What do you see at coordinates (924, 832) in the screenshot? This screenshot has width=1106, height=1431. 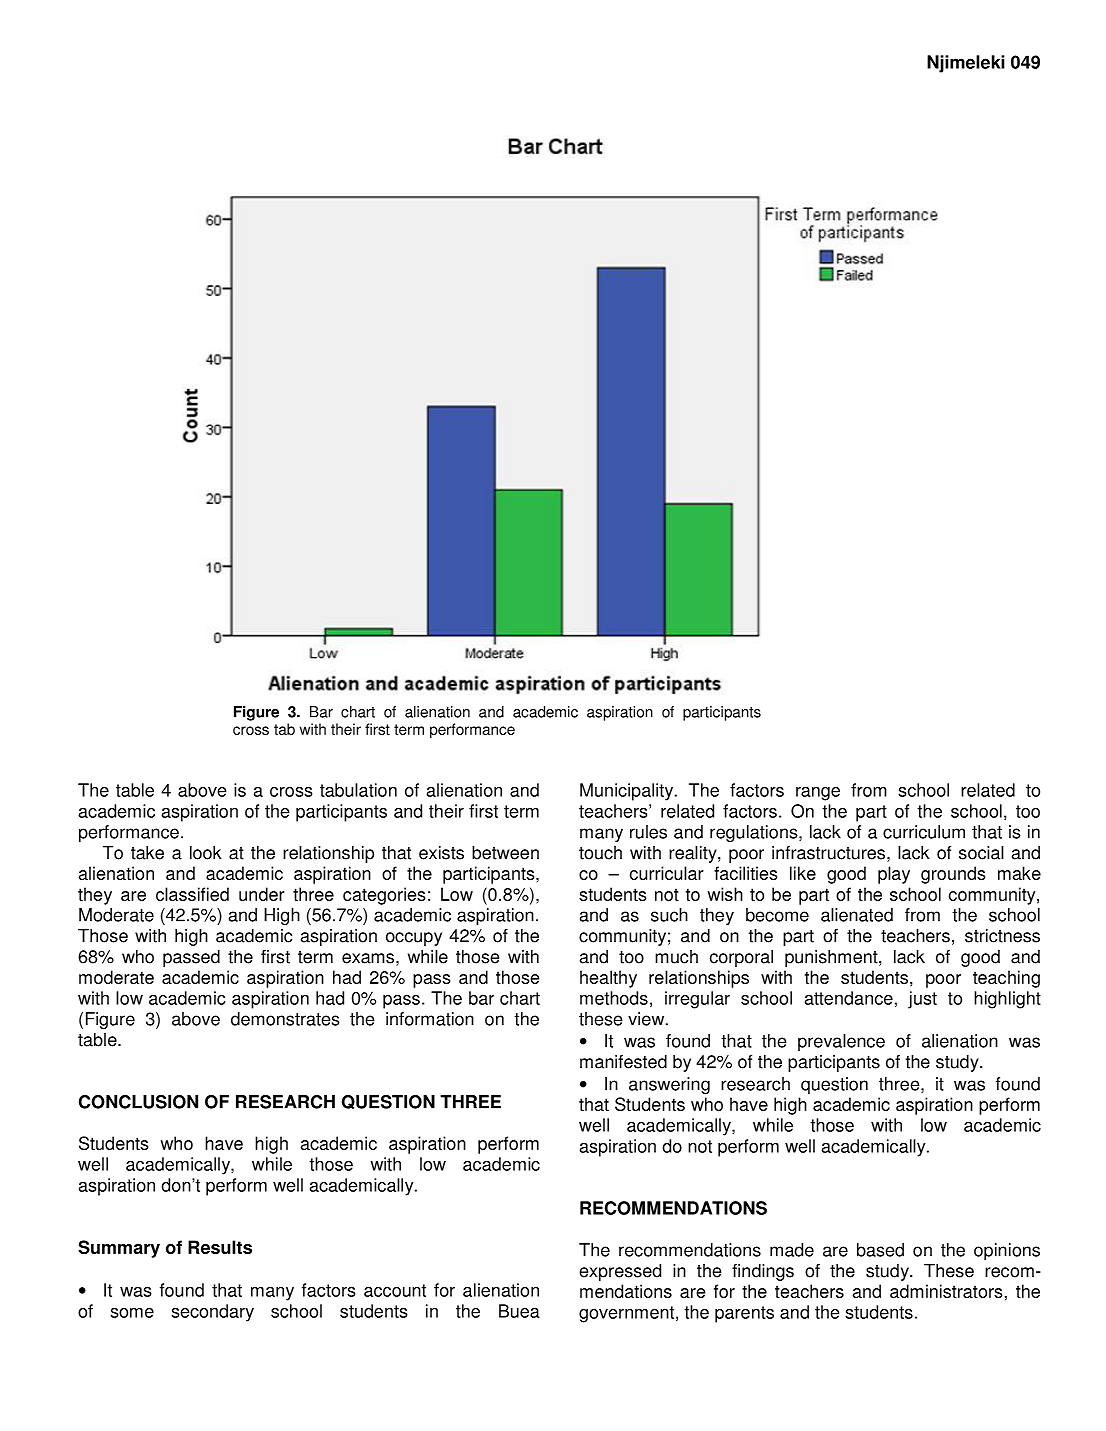 I see `curriculum` at bounding box center [924, 832].
